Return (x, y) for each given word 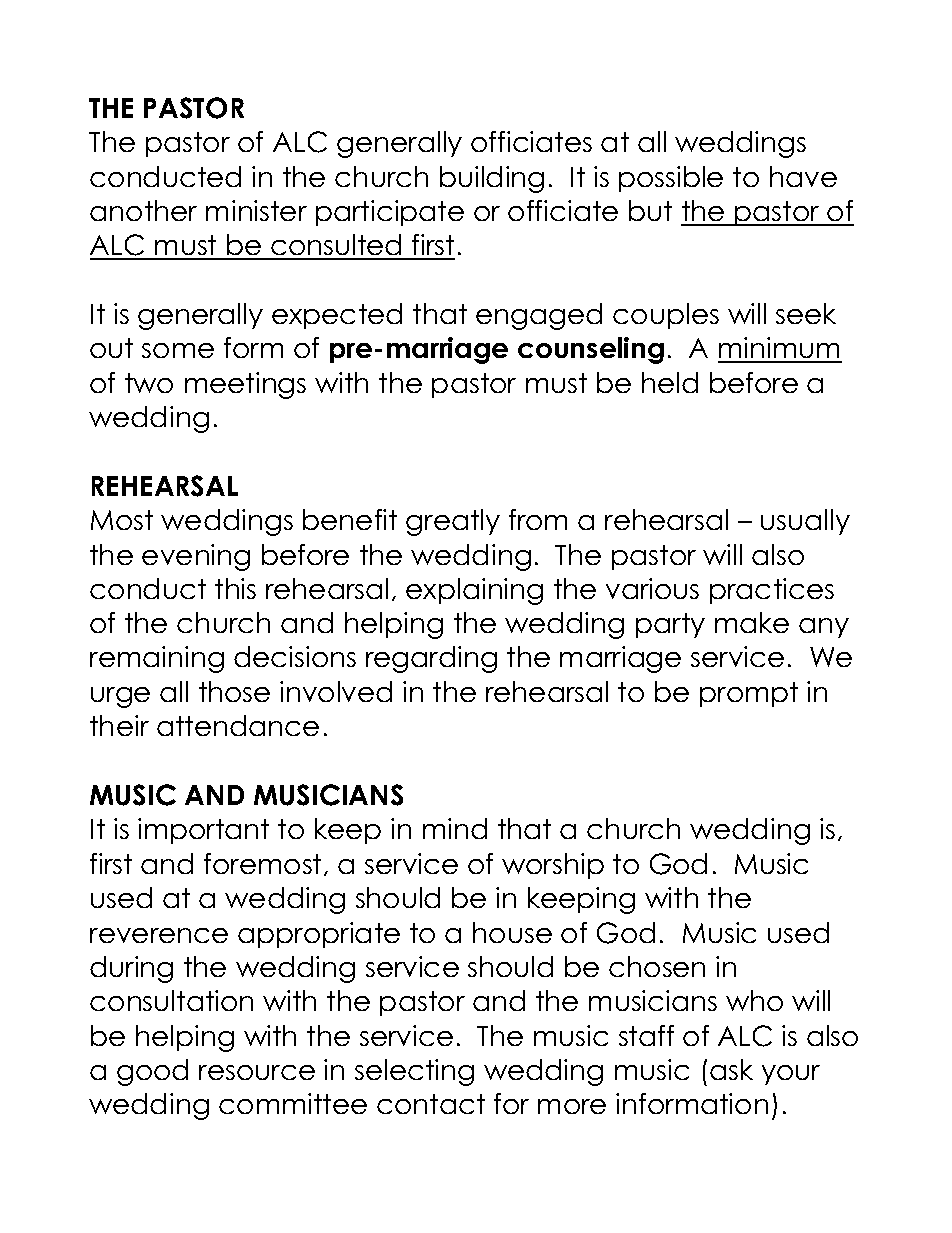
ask (731, 1069)
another (143, 210)
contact (431, 1104)
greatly (453, 522)
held (670, 382)
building (492, 179)
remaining (157, 659)
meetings (245, 385)
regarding (431, 659)
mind (455, 828)
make (752, 622)
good (152, 1072)
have (803, 176)
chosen (657, 966)
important (203, 831)
